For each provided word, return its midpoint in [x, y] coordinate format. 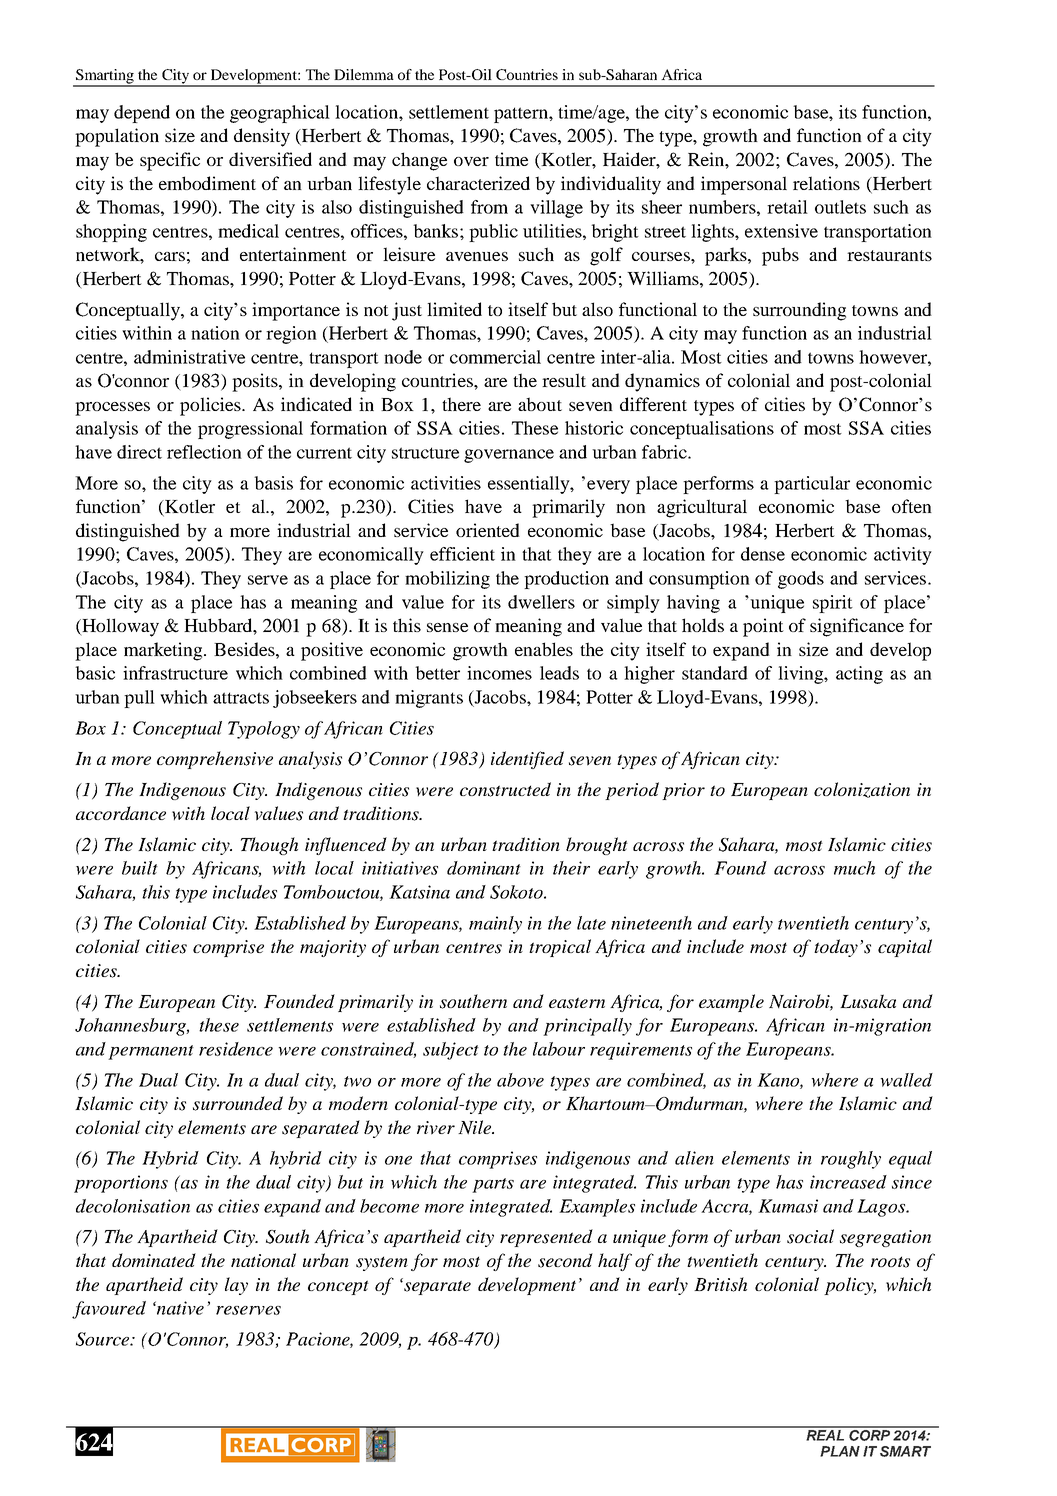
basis [273, 483]
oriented [488, 530]
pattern [522, 115]
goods [801, 580]
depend [142, 114]
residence [236, 1049]
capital [905, 948]
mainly [495, 925]
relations [826, 183]
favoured [109, 1310]
